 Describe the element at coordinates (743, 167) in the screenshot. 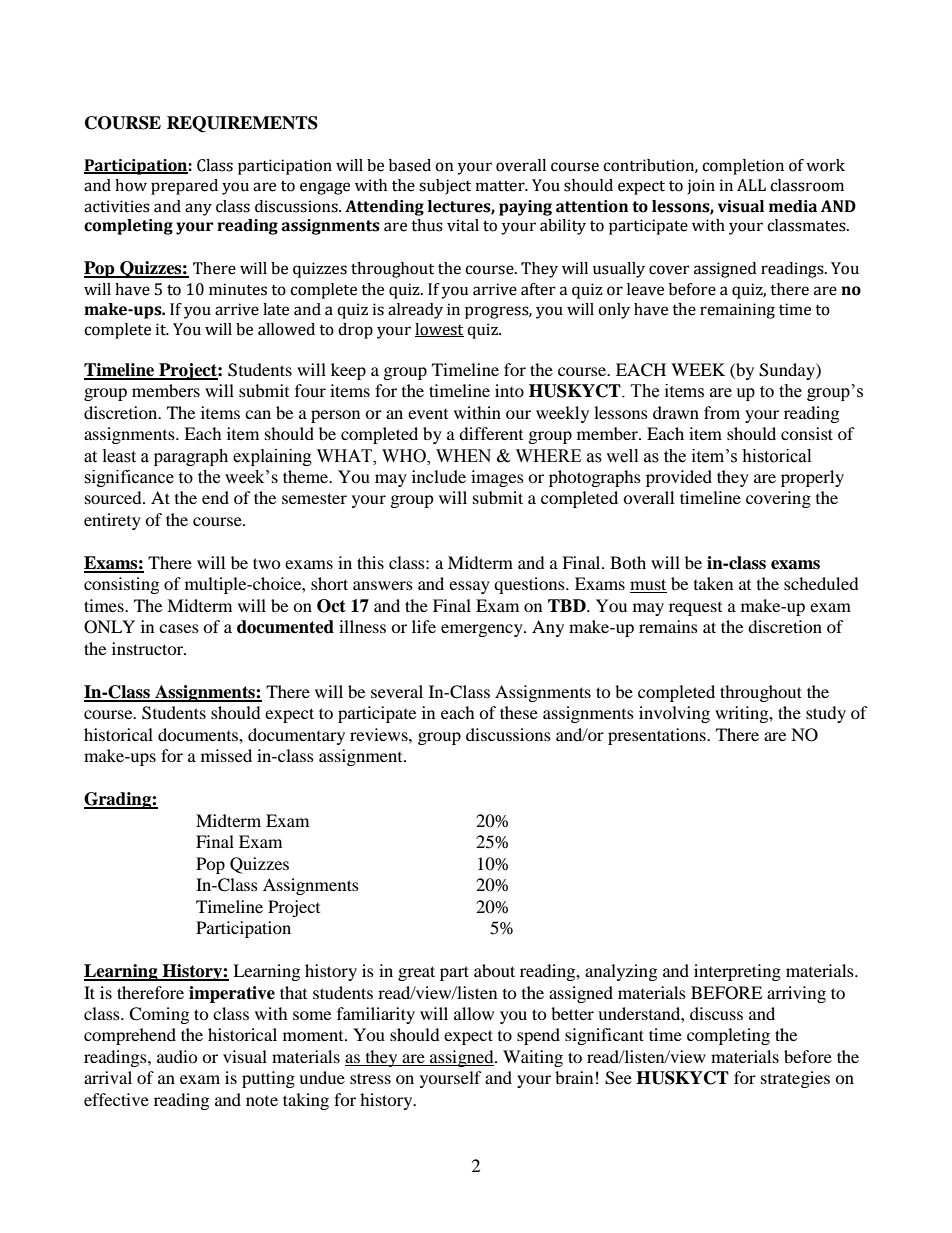

I see `completion` at that location.
